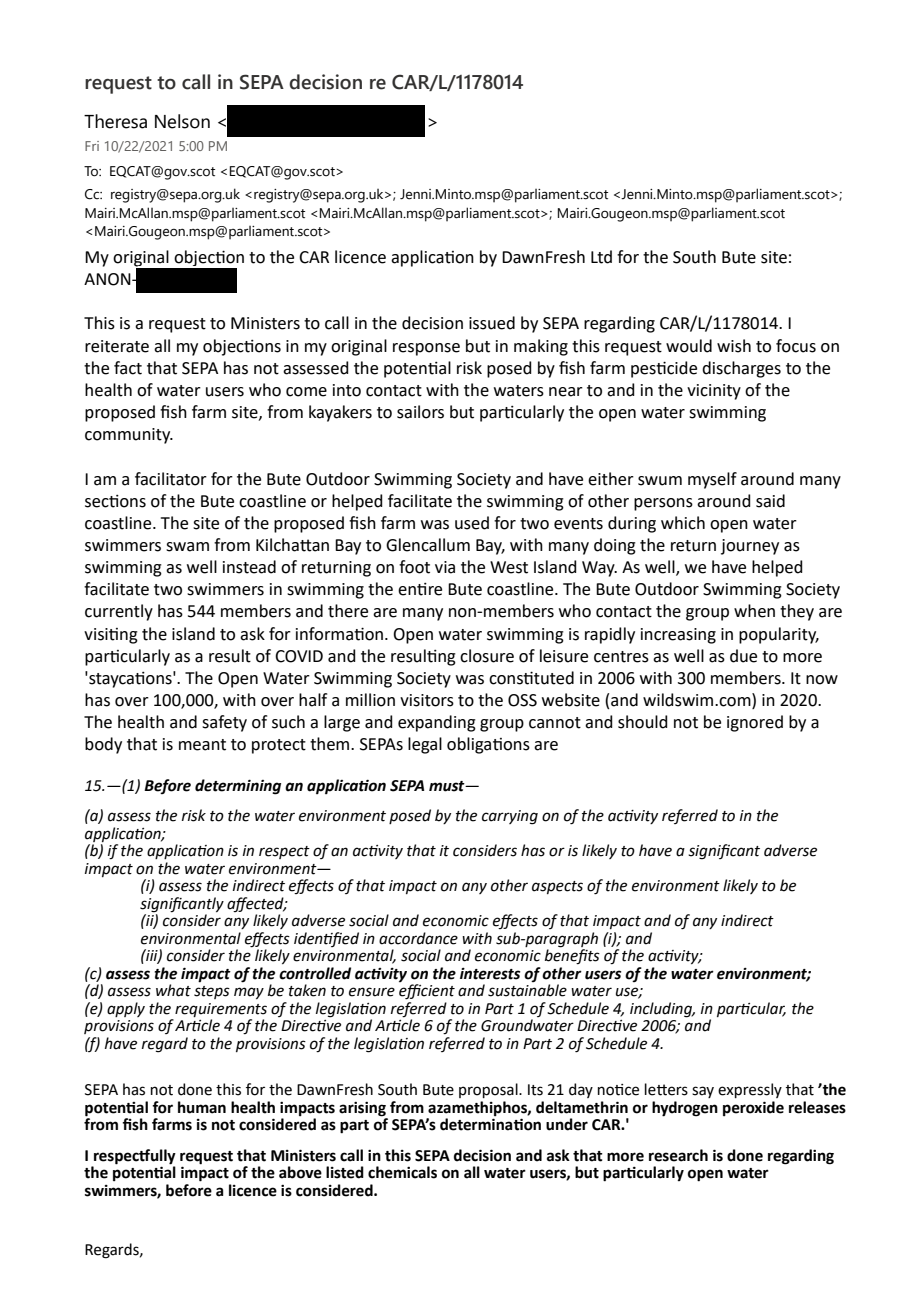 The height and width of the document is (1308, 924). I want to click on ignored, so click(755, 723).
